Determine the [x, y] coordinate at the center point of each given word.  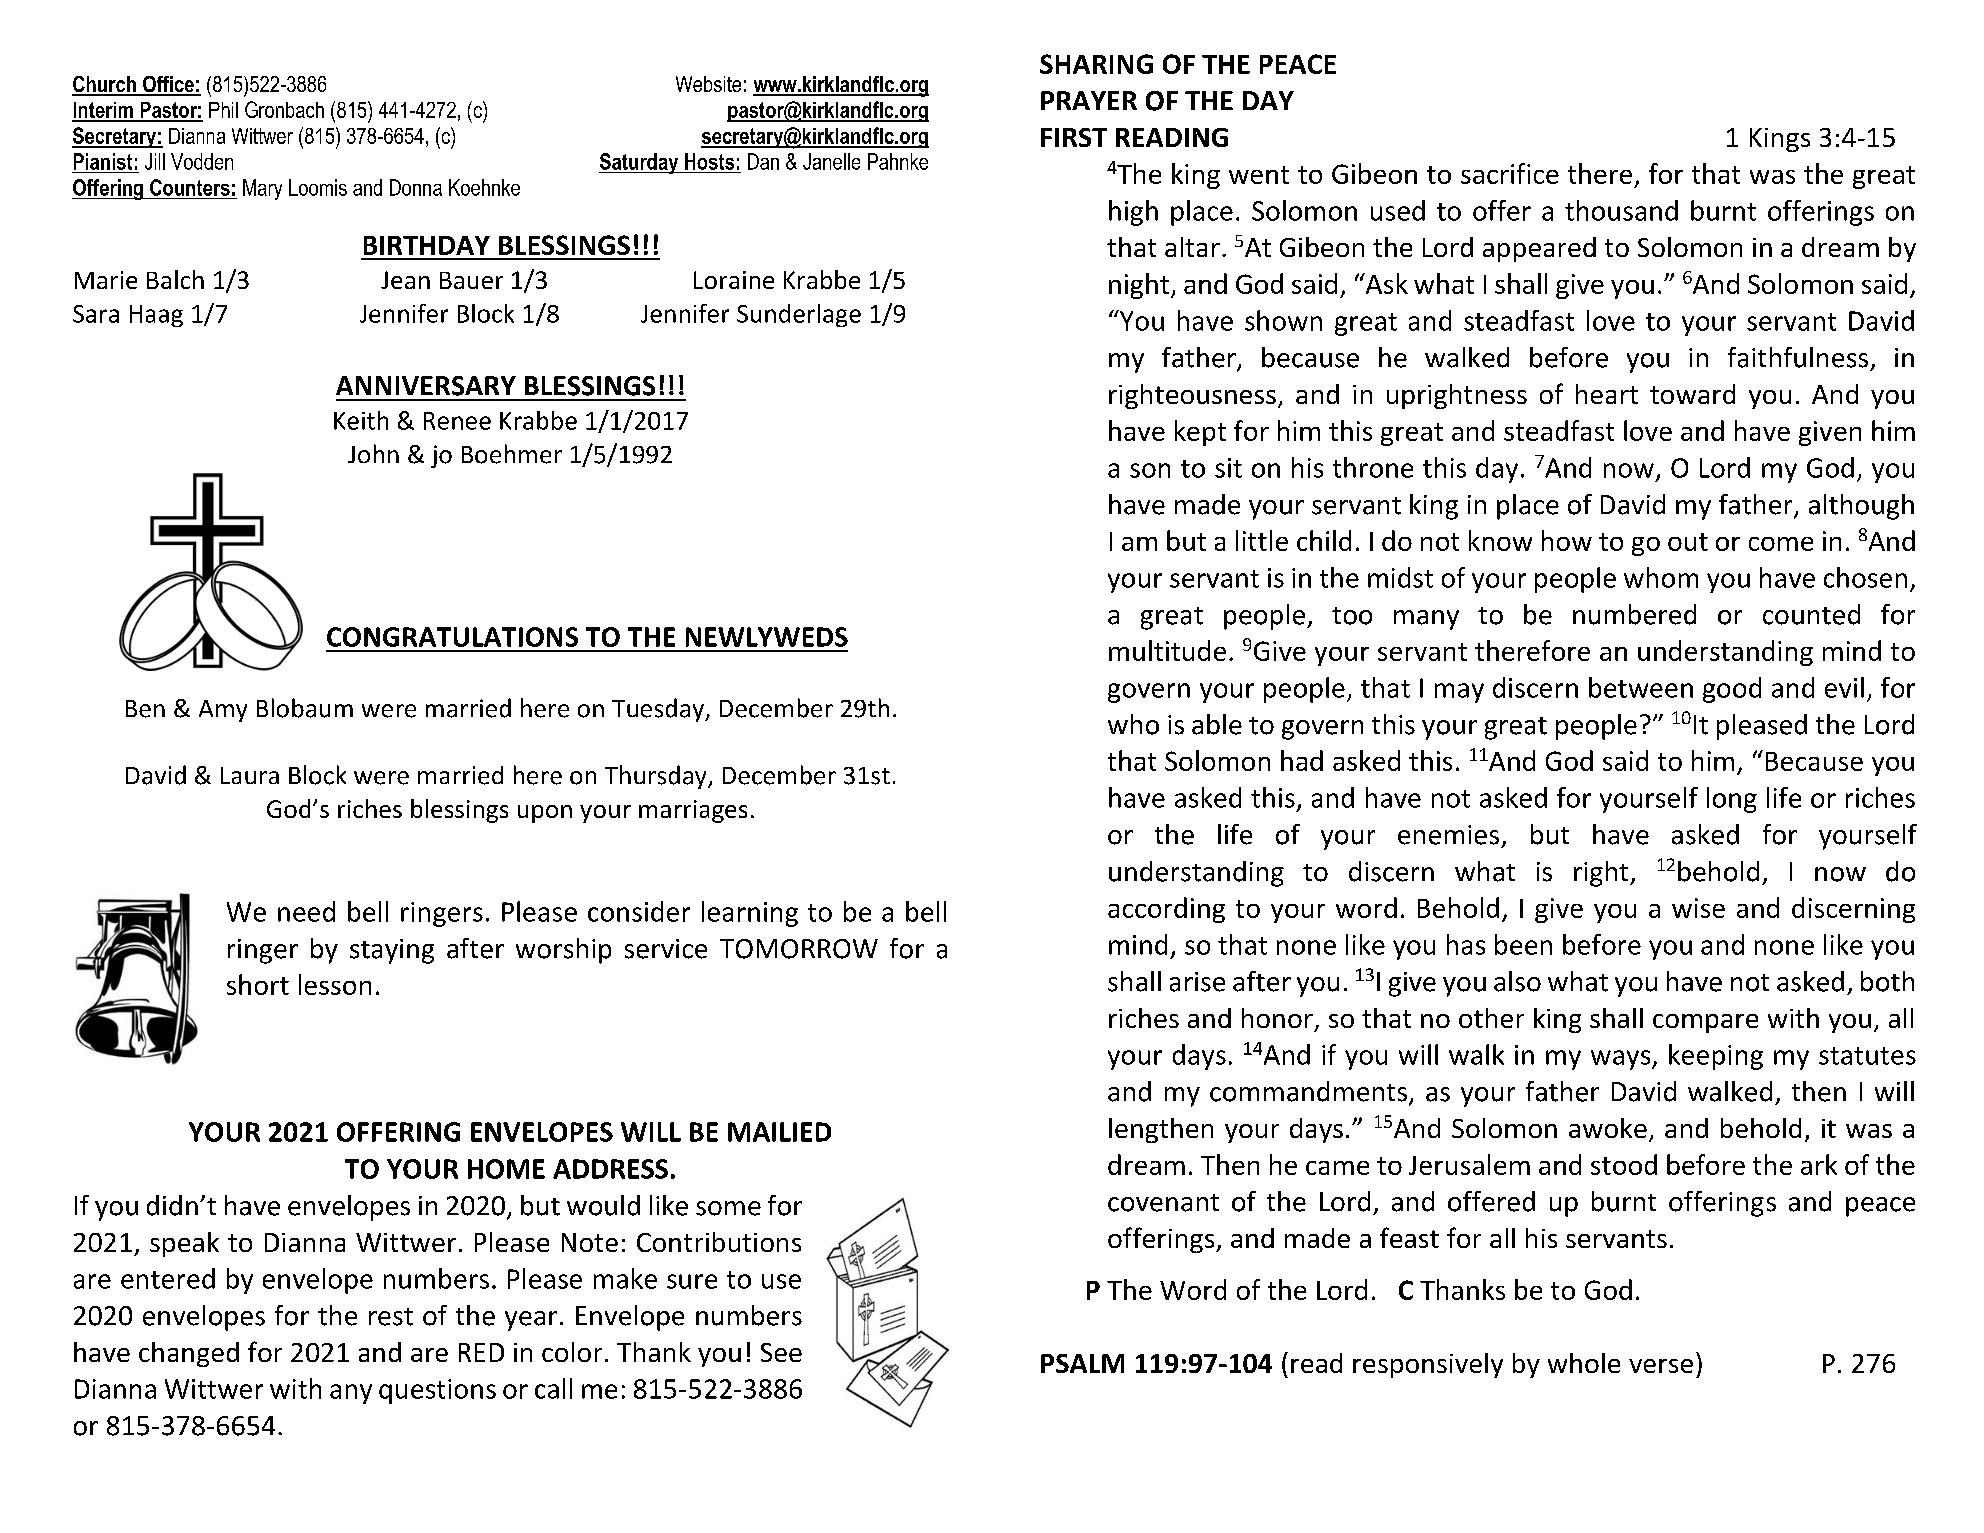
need [306, 911]
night [1139, 286]
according [1166, 910]
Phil [223, 110]
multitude [1167, 650]
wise [1698, 908]
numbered [1634, 614]
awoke [1608, 1128]
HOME [506, 1169]
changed [189, 1354]
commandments [1310, 1092]
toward [1692, 394]
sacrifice [1510, 173]
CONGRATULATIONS [452, 637]
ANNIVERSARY [426, 386]
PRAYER [1089, 100]
